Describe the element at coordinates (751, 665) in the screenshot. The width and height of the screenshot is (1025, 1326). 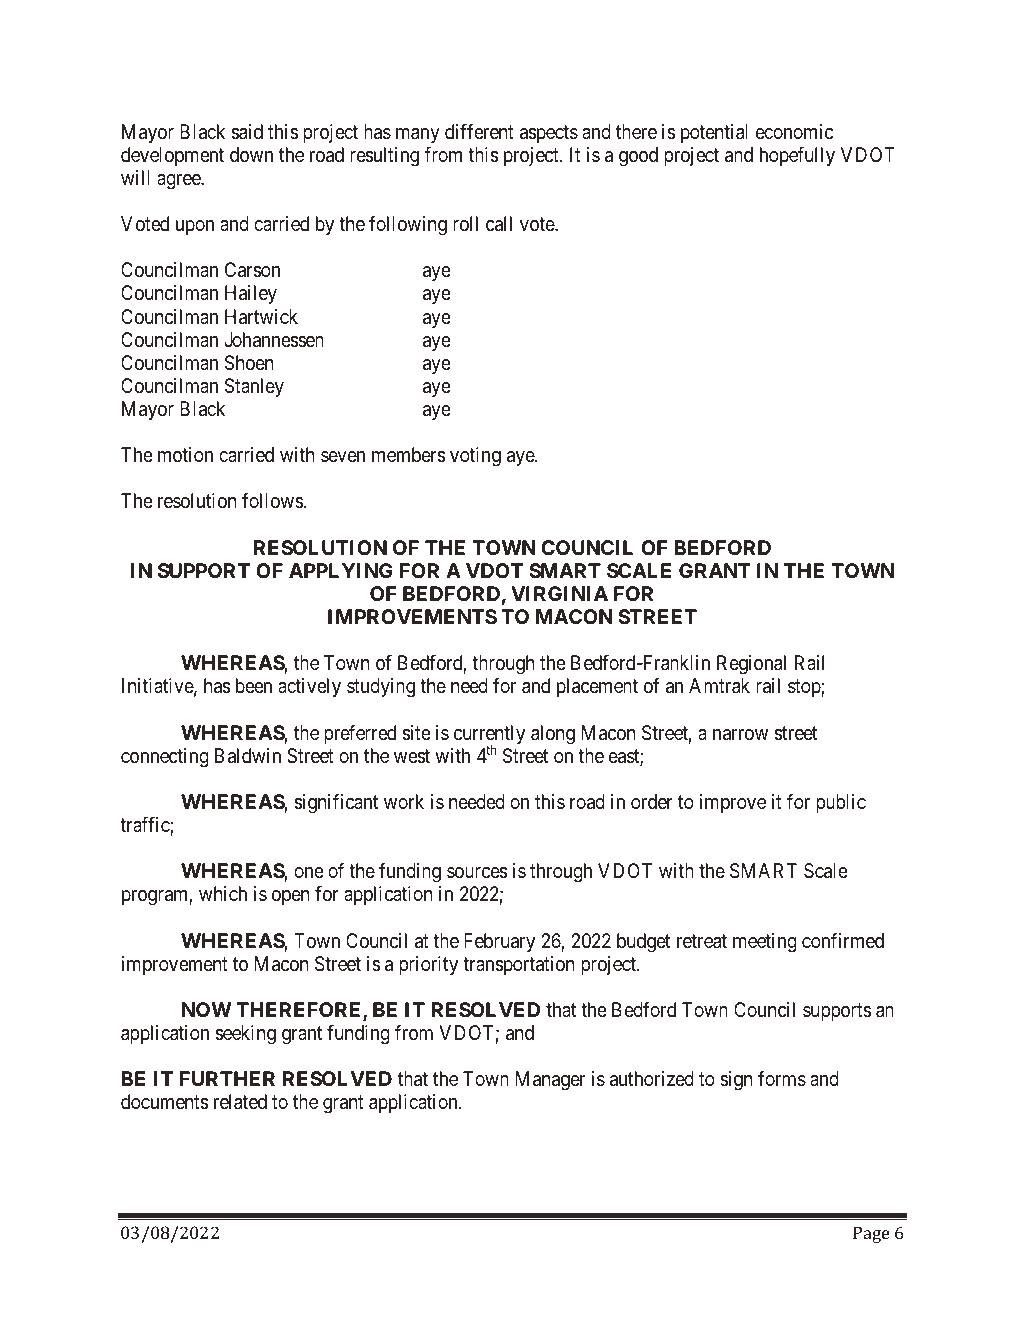
I see `Regional` at that location.
